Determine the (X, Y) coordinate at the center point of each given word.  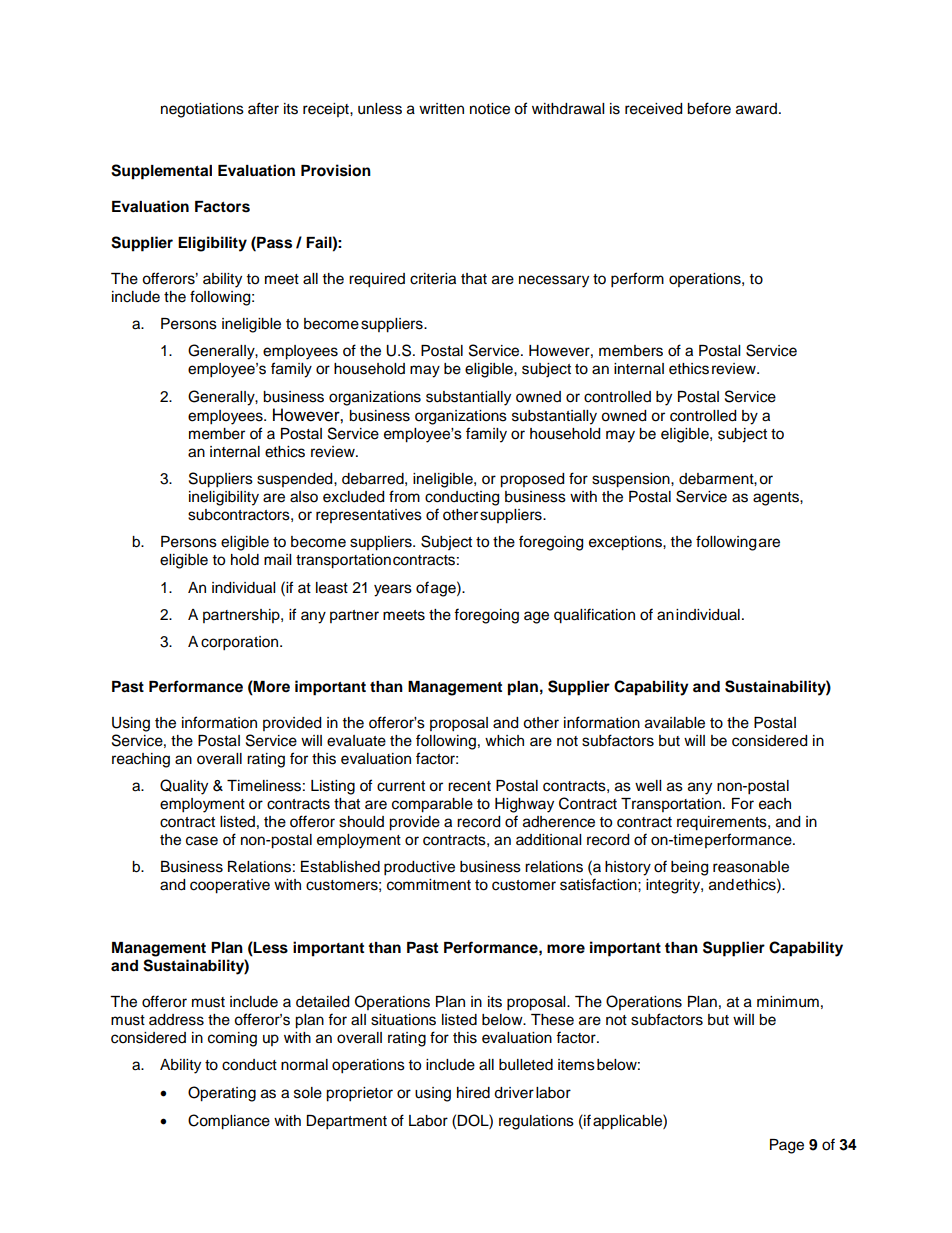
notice (490, 109)
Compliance (229, 1122)
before (709, 108)
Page (787, 1146)
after (263, 108)
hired (473, 1093)
